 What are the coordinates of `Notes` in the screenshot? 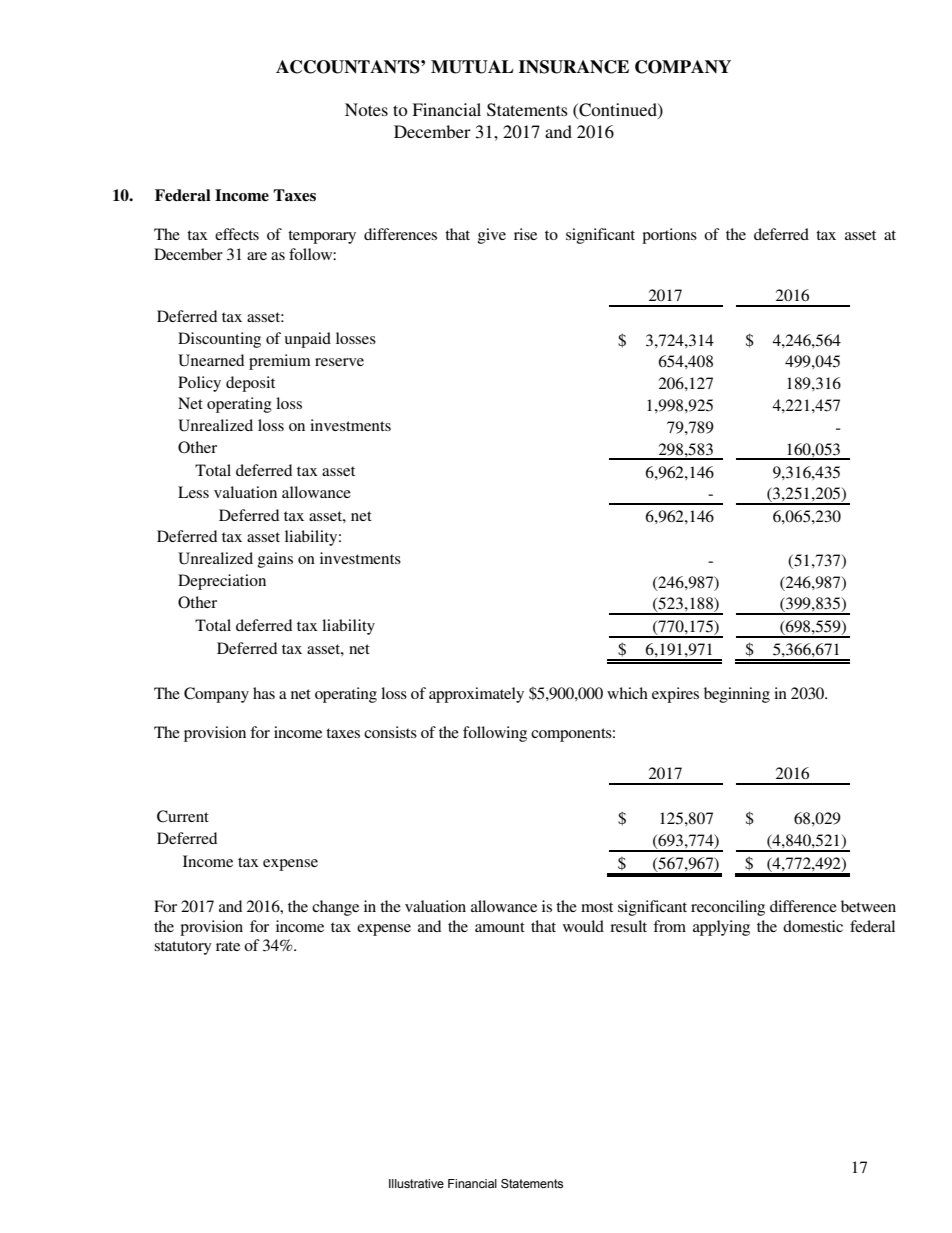 It's located at (366, 109).
